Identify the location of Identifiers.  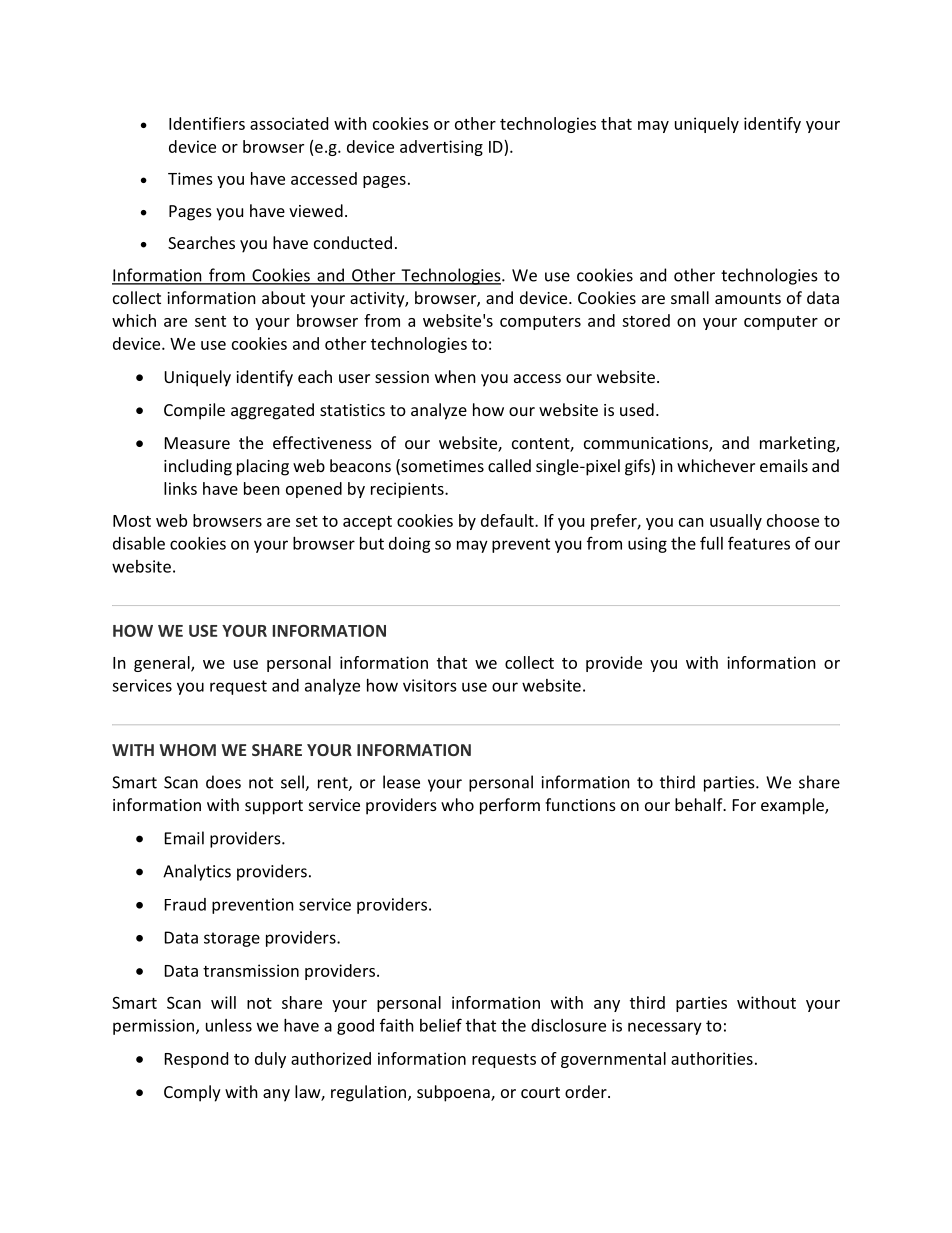
(207, 123).
